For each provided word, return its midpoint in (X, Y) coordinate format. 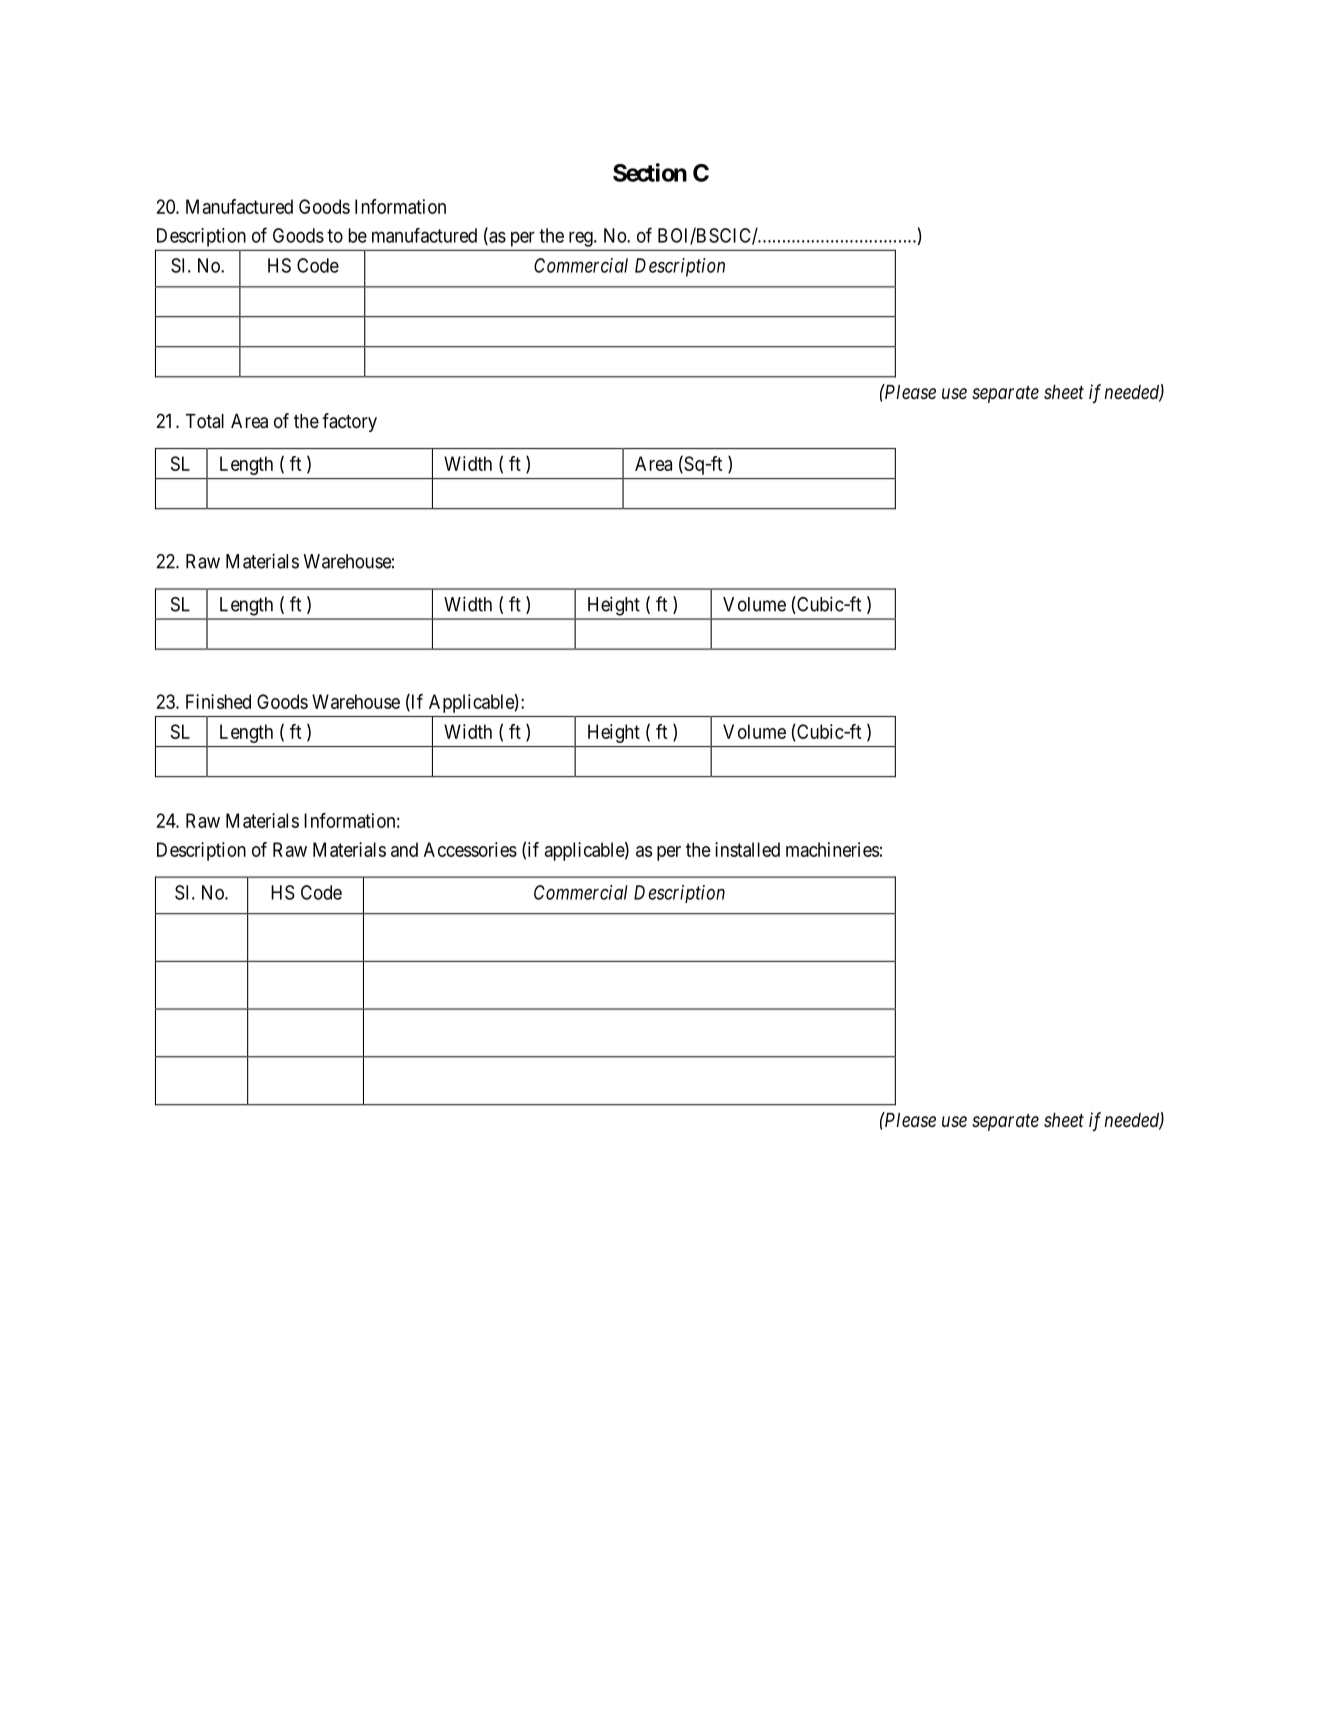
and (404, 849)
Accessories (470, 849)
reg (582, 239)
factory (349, 422)
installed (747, 849)
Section (650, 172)
